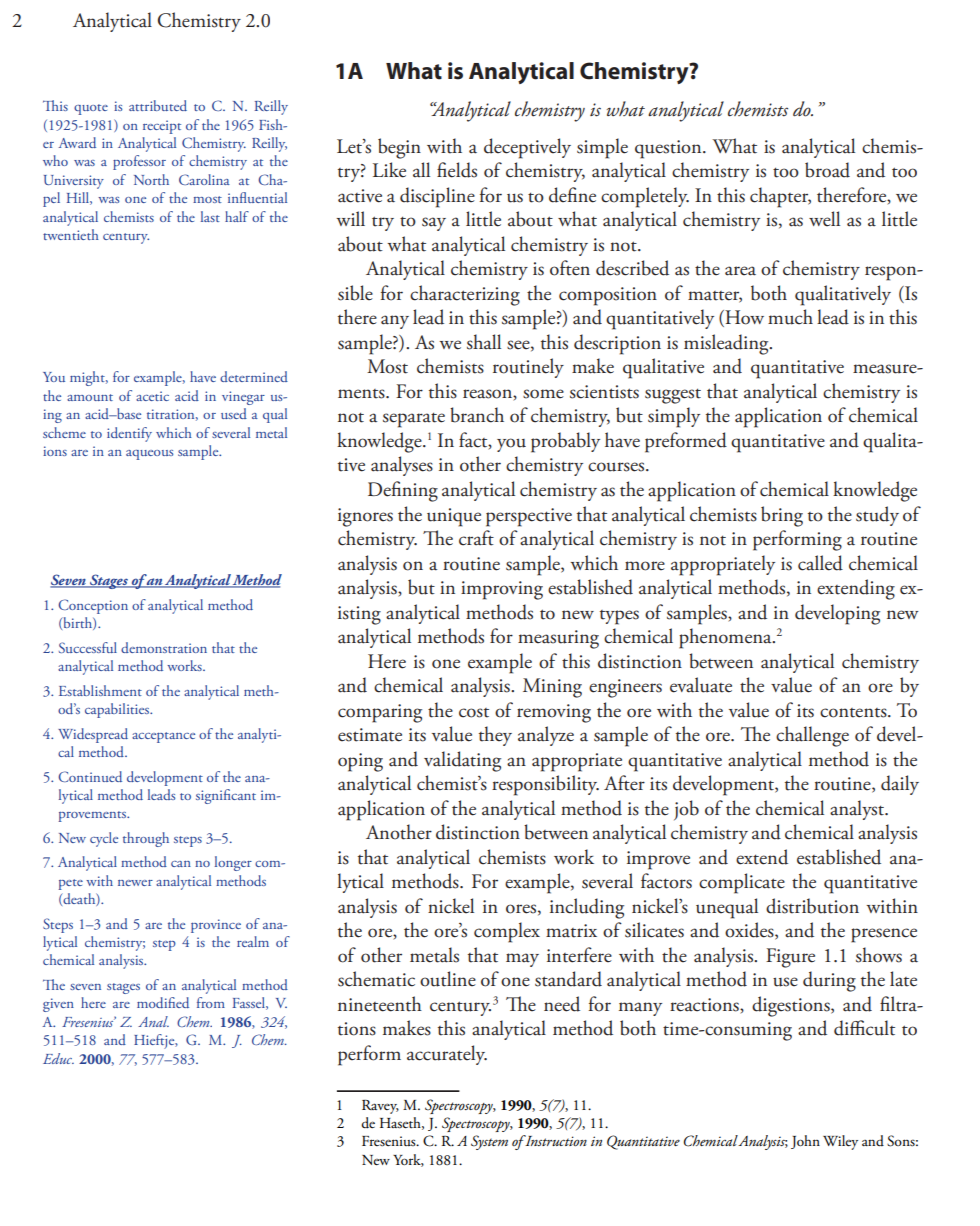 The height and width of the screenshot is (1226, 980). What do you see at coordinates (457, 170) in the screenshot?
I see `fields` at bounding box center [457, 170].
